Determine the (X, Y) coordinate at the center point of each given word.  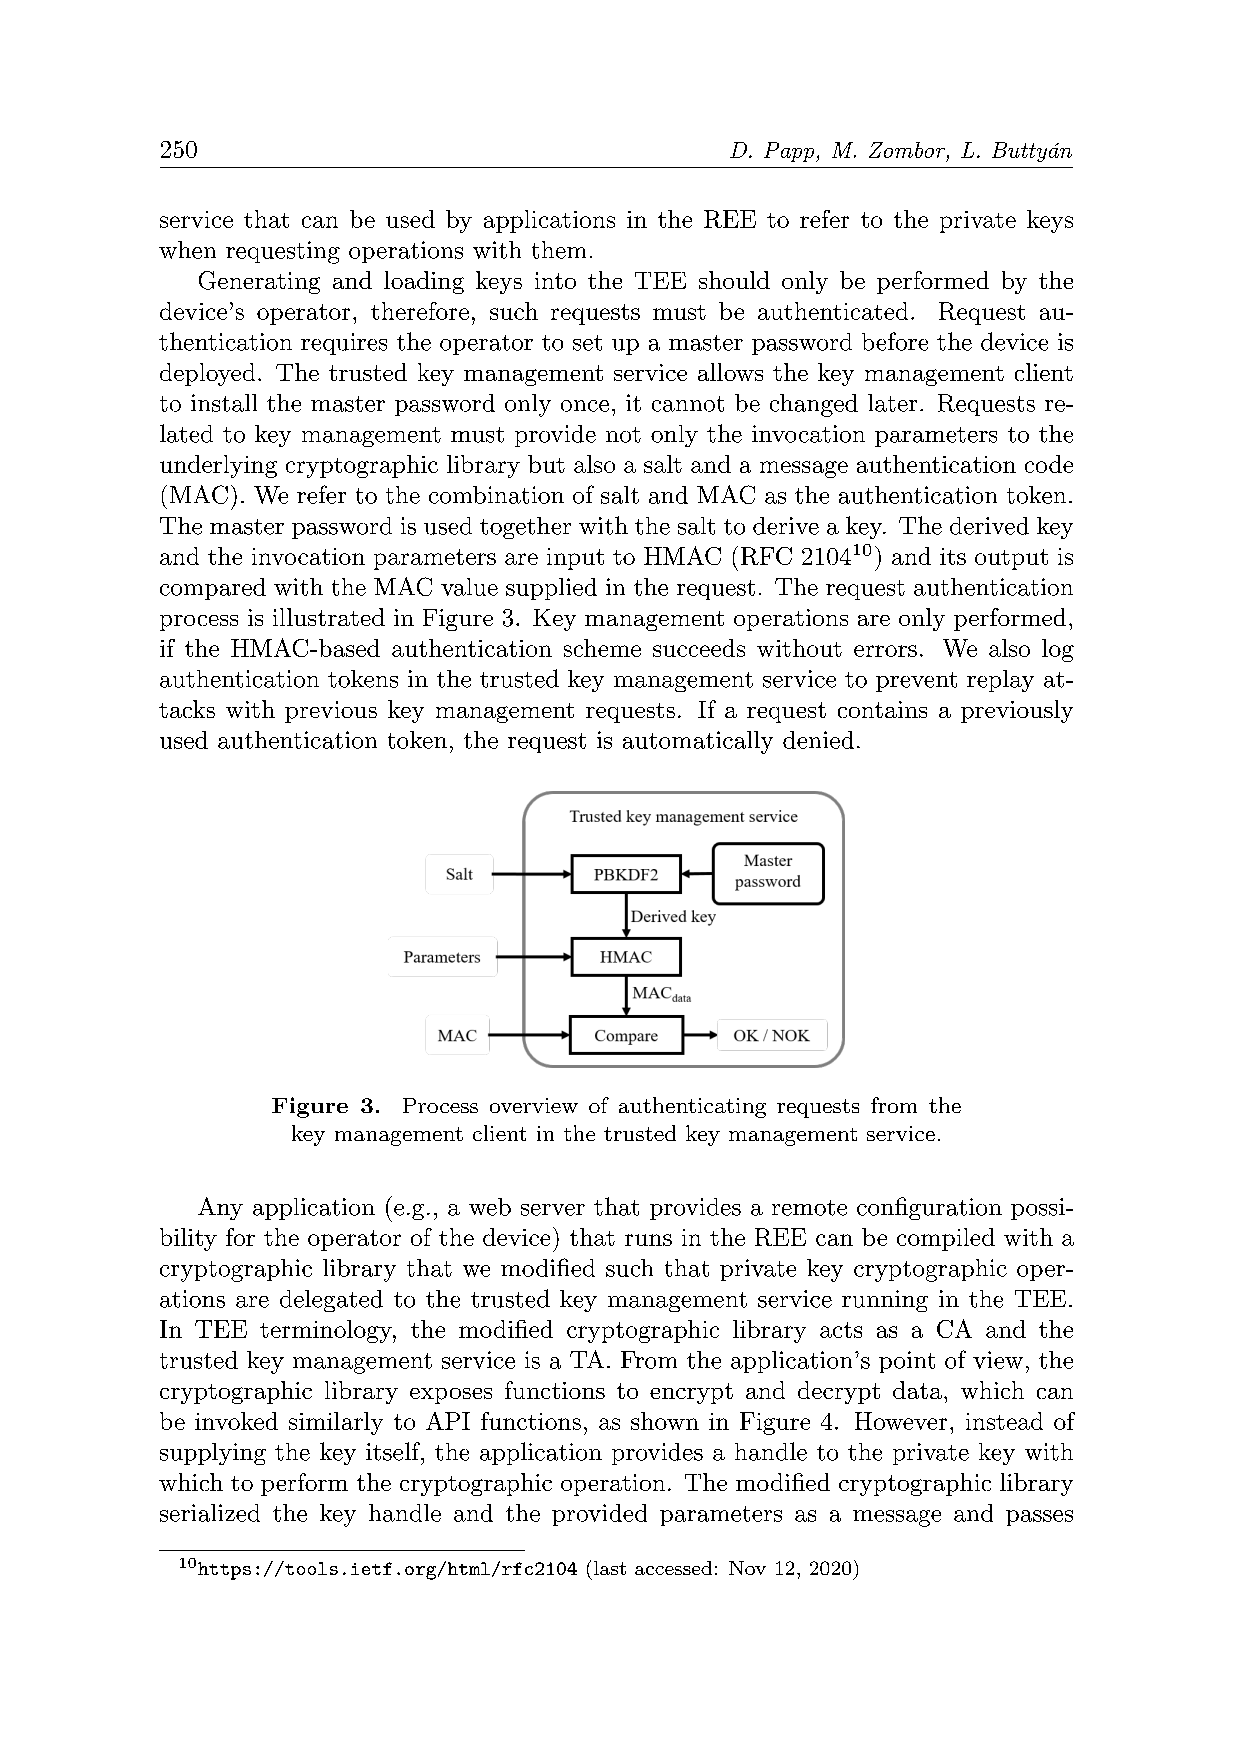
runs (648, 1240)
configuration (929, 1208)
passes (1039, 1518)
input (575, 559)
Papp (790, 152)
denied (818, 740)
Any (220, 1208)
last (610, 1568)
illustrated (329, 617)
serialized (210, 1513)
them (559, 250)
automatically (698, 742)
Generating (259, 282)
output (1011, 559)
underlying (218, 466)
